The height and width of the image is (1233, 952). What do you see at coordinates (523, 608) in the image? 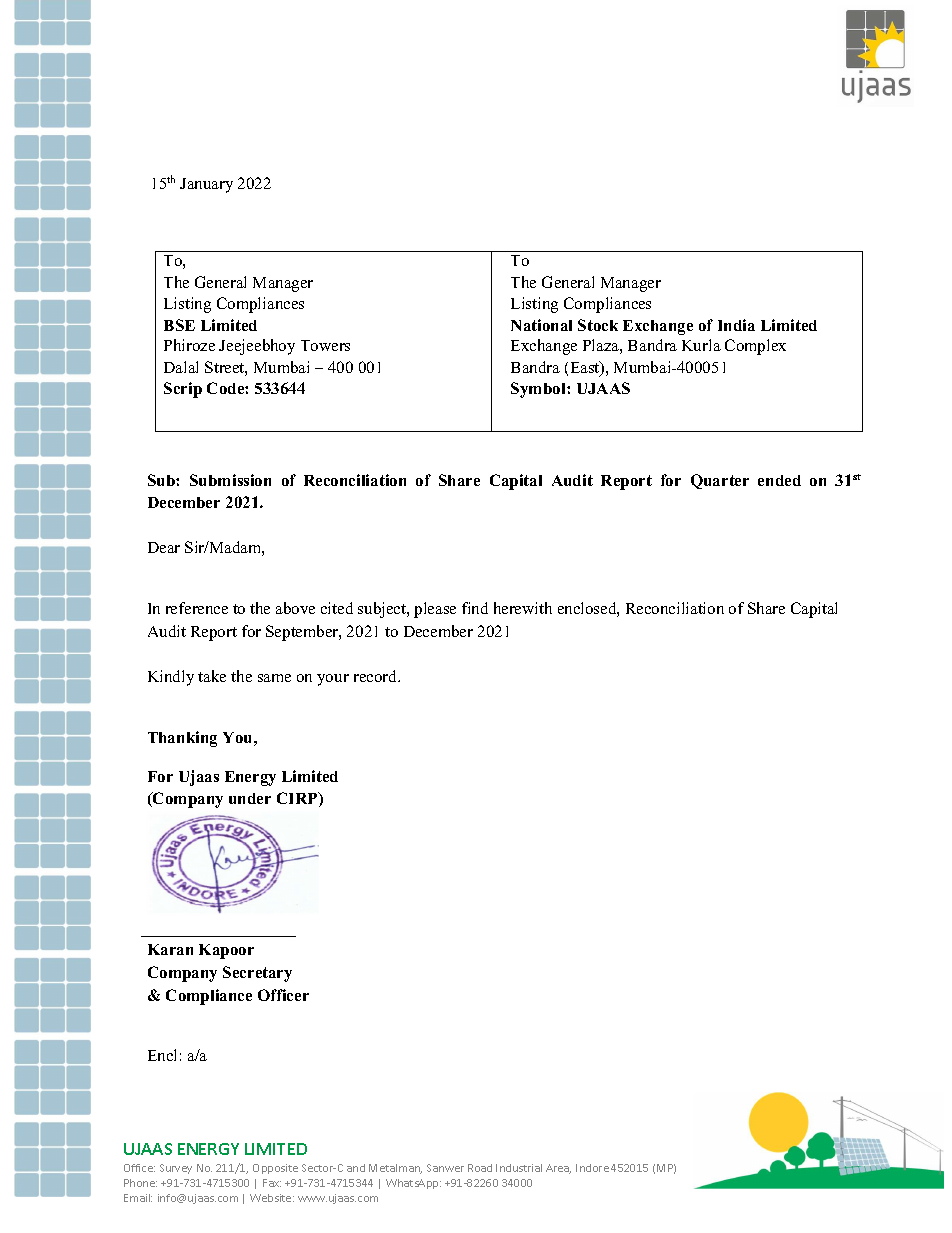
I see `herewith` at bounding box center [523, 608].
